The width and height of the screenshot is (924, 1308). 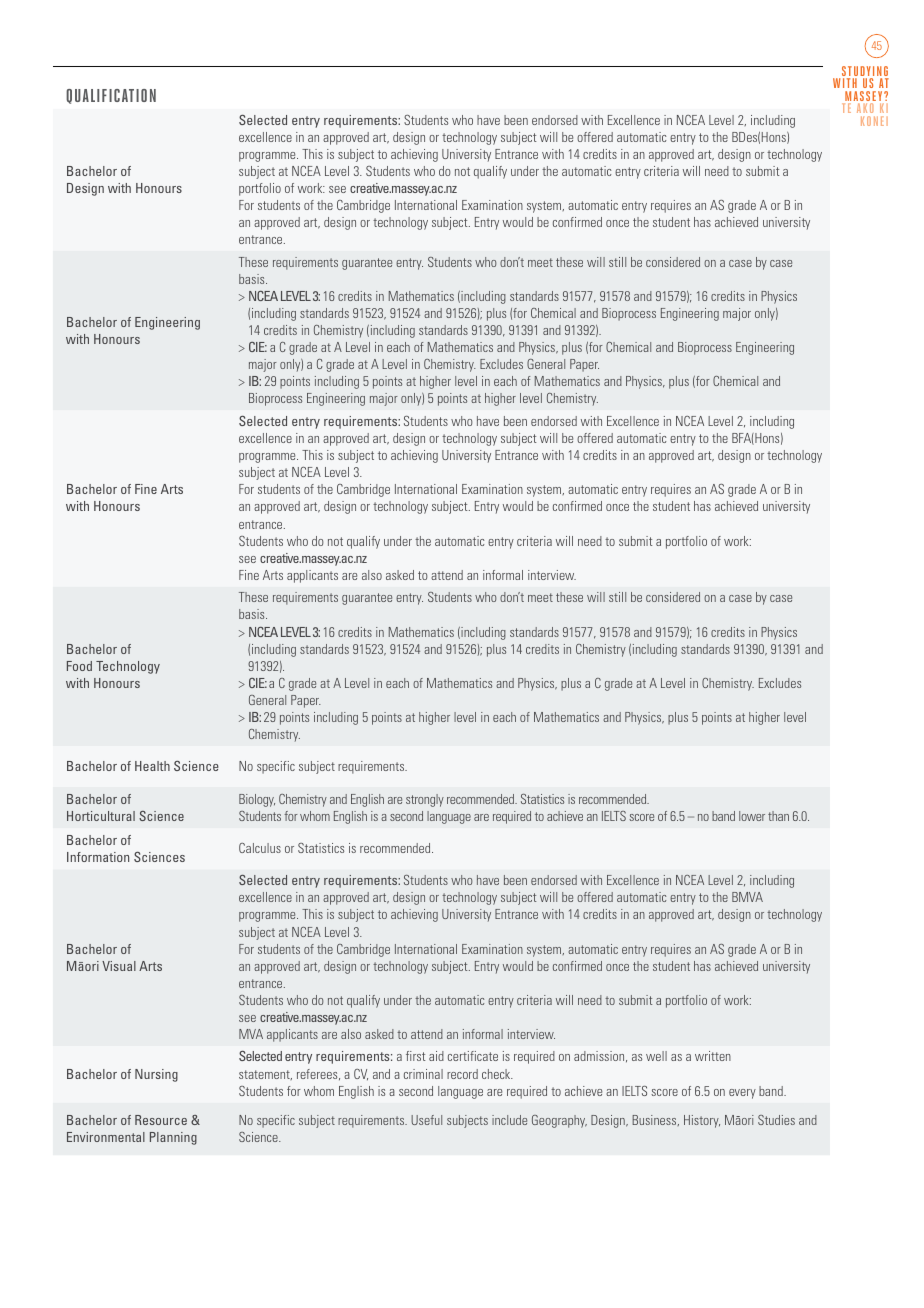 I want to click on Resource, so click(x=161, y=1120).
